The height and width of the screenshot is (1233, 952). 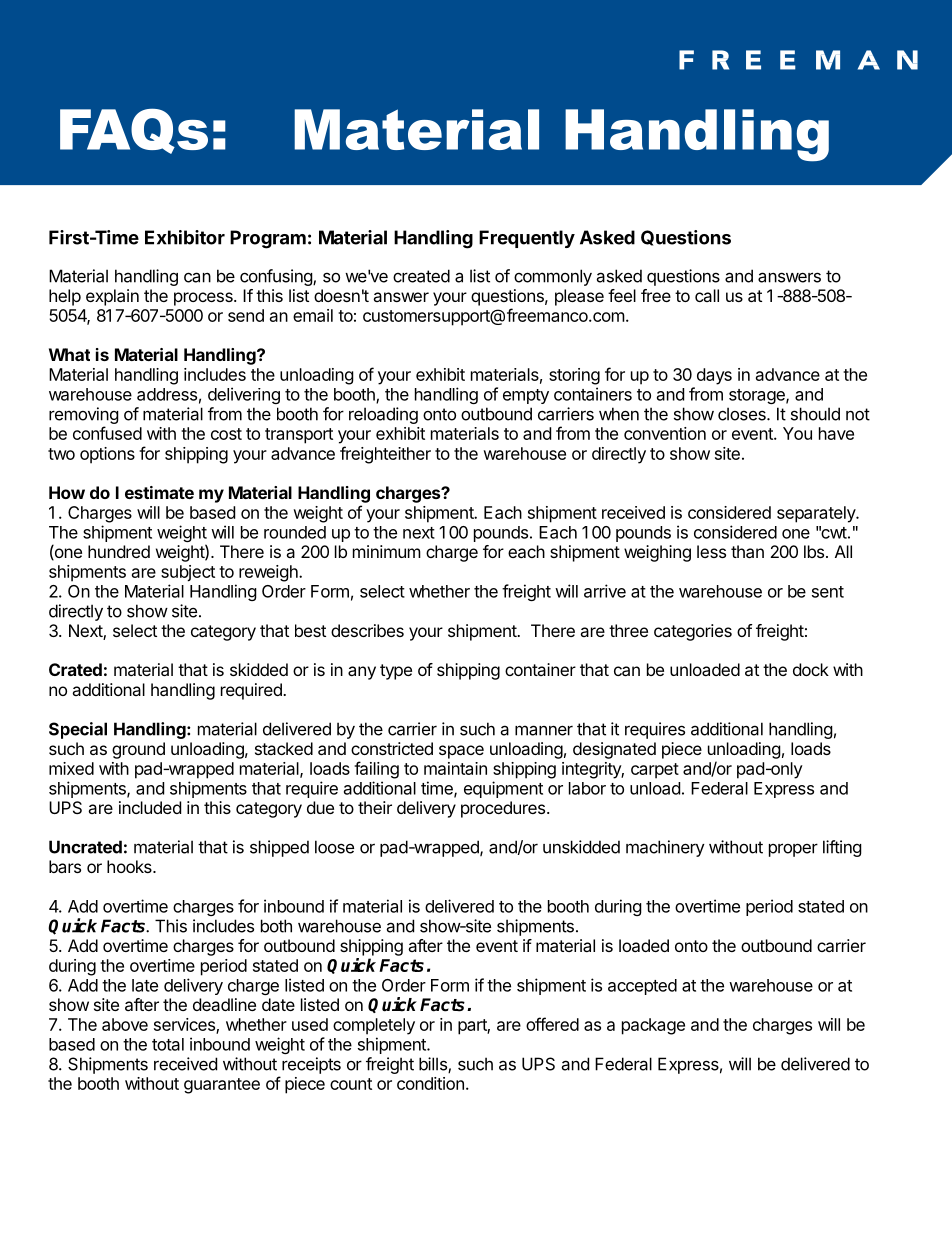 What do you see at coordinates (836, 433) in the screenshot?
I see `have` at bounding box center [836, 433].
